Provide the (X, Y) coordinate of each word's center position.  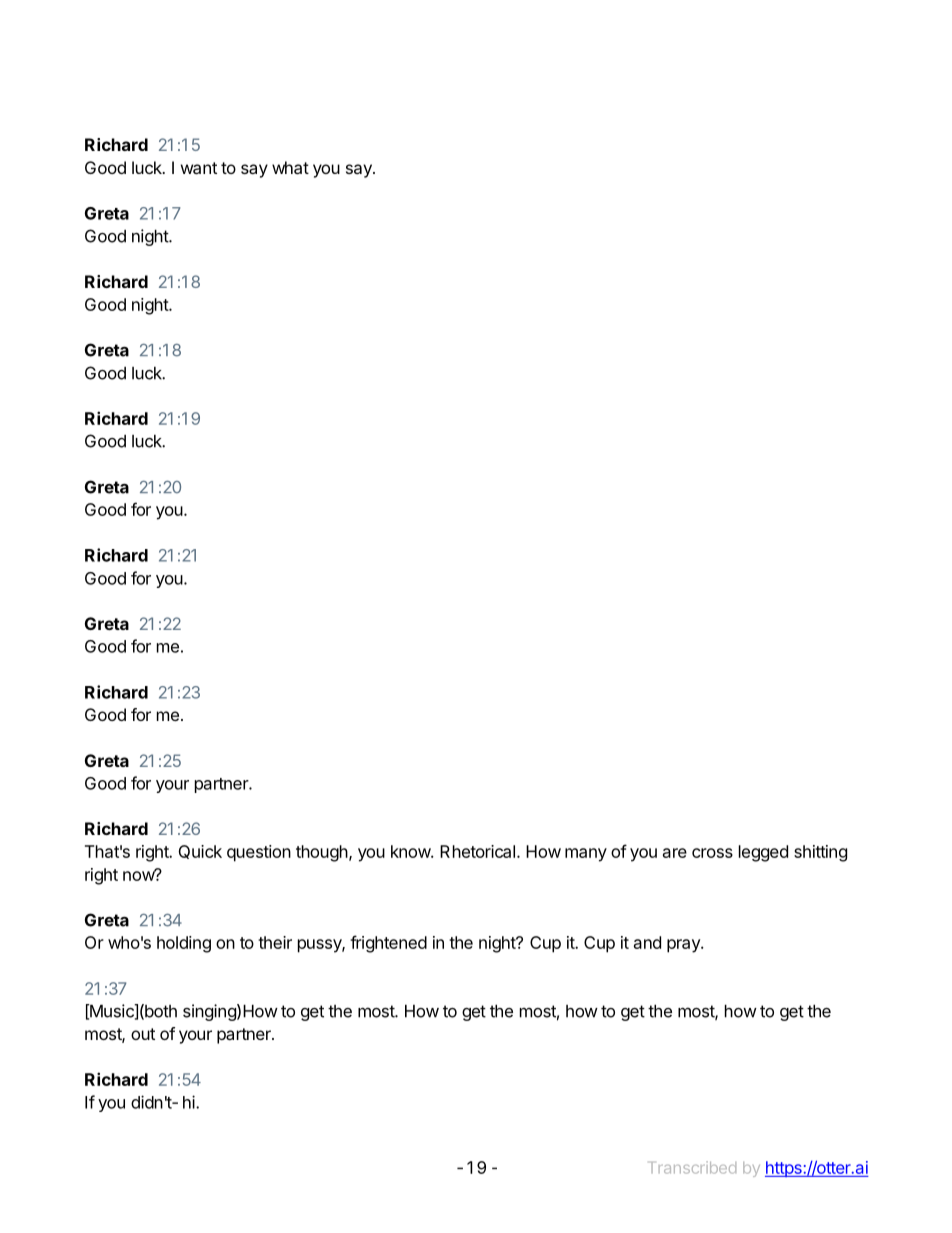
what (290, 167)
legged (763, 853)
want (199, 168)
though (322, 853)
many (586, 855)
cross (712, 853)
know (411, 851)
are (675, 853)
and (647, 942)
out (143, 1034)
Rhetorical (477, 851)
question (259, 853)
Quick (200, 852)
